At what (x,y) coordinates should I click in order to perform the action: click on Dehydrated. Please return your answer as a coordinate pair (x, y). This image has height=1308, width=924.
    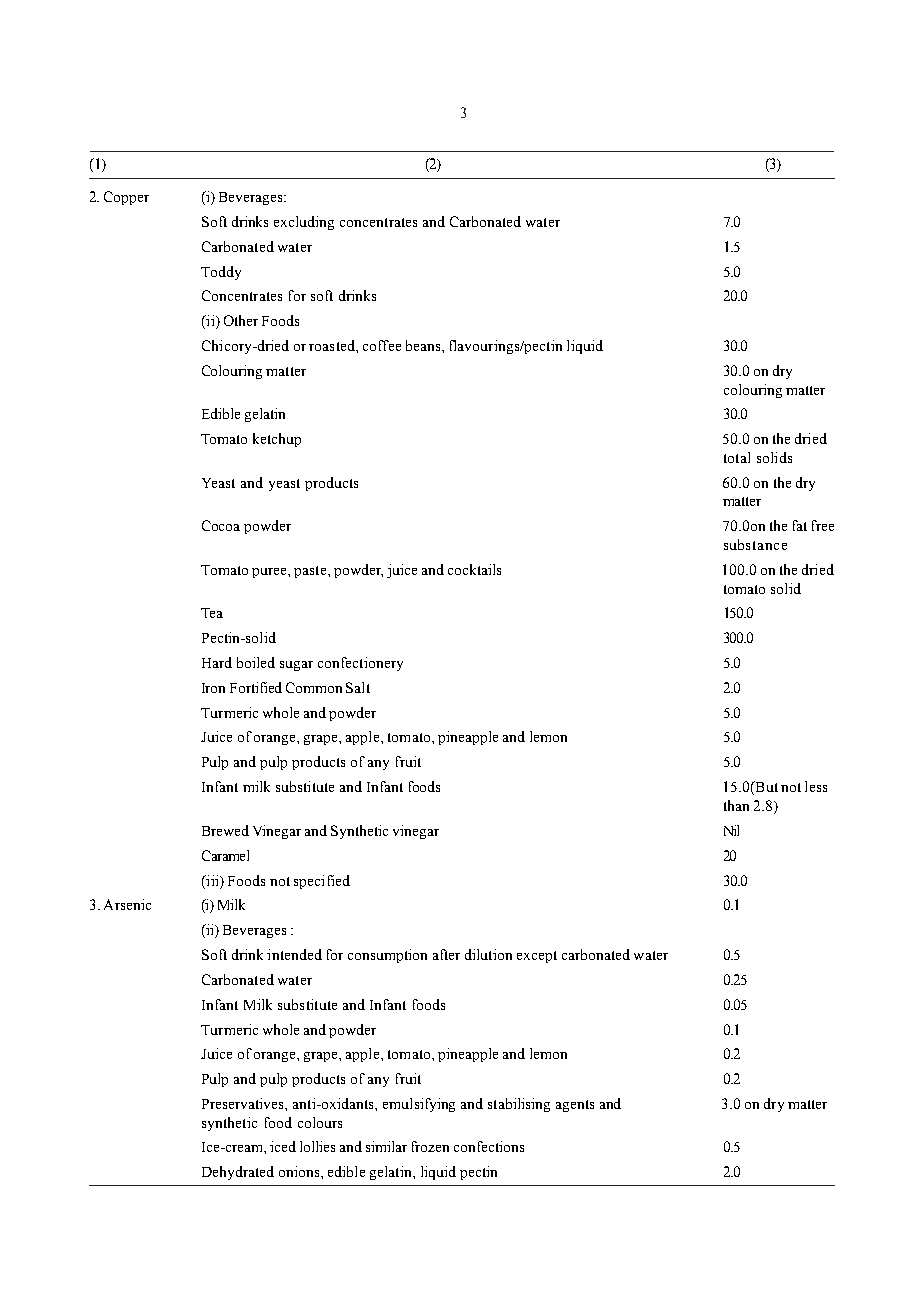
    Looking at the image, I should click on (238, 1173).
